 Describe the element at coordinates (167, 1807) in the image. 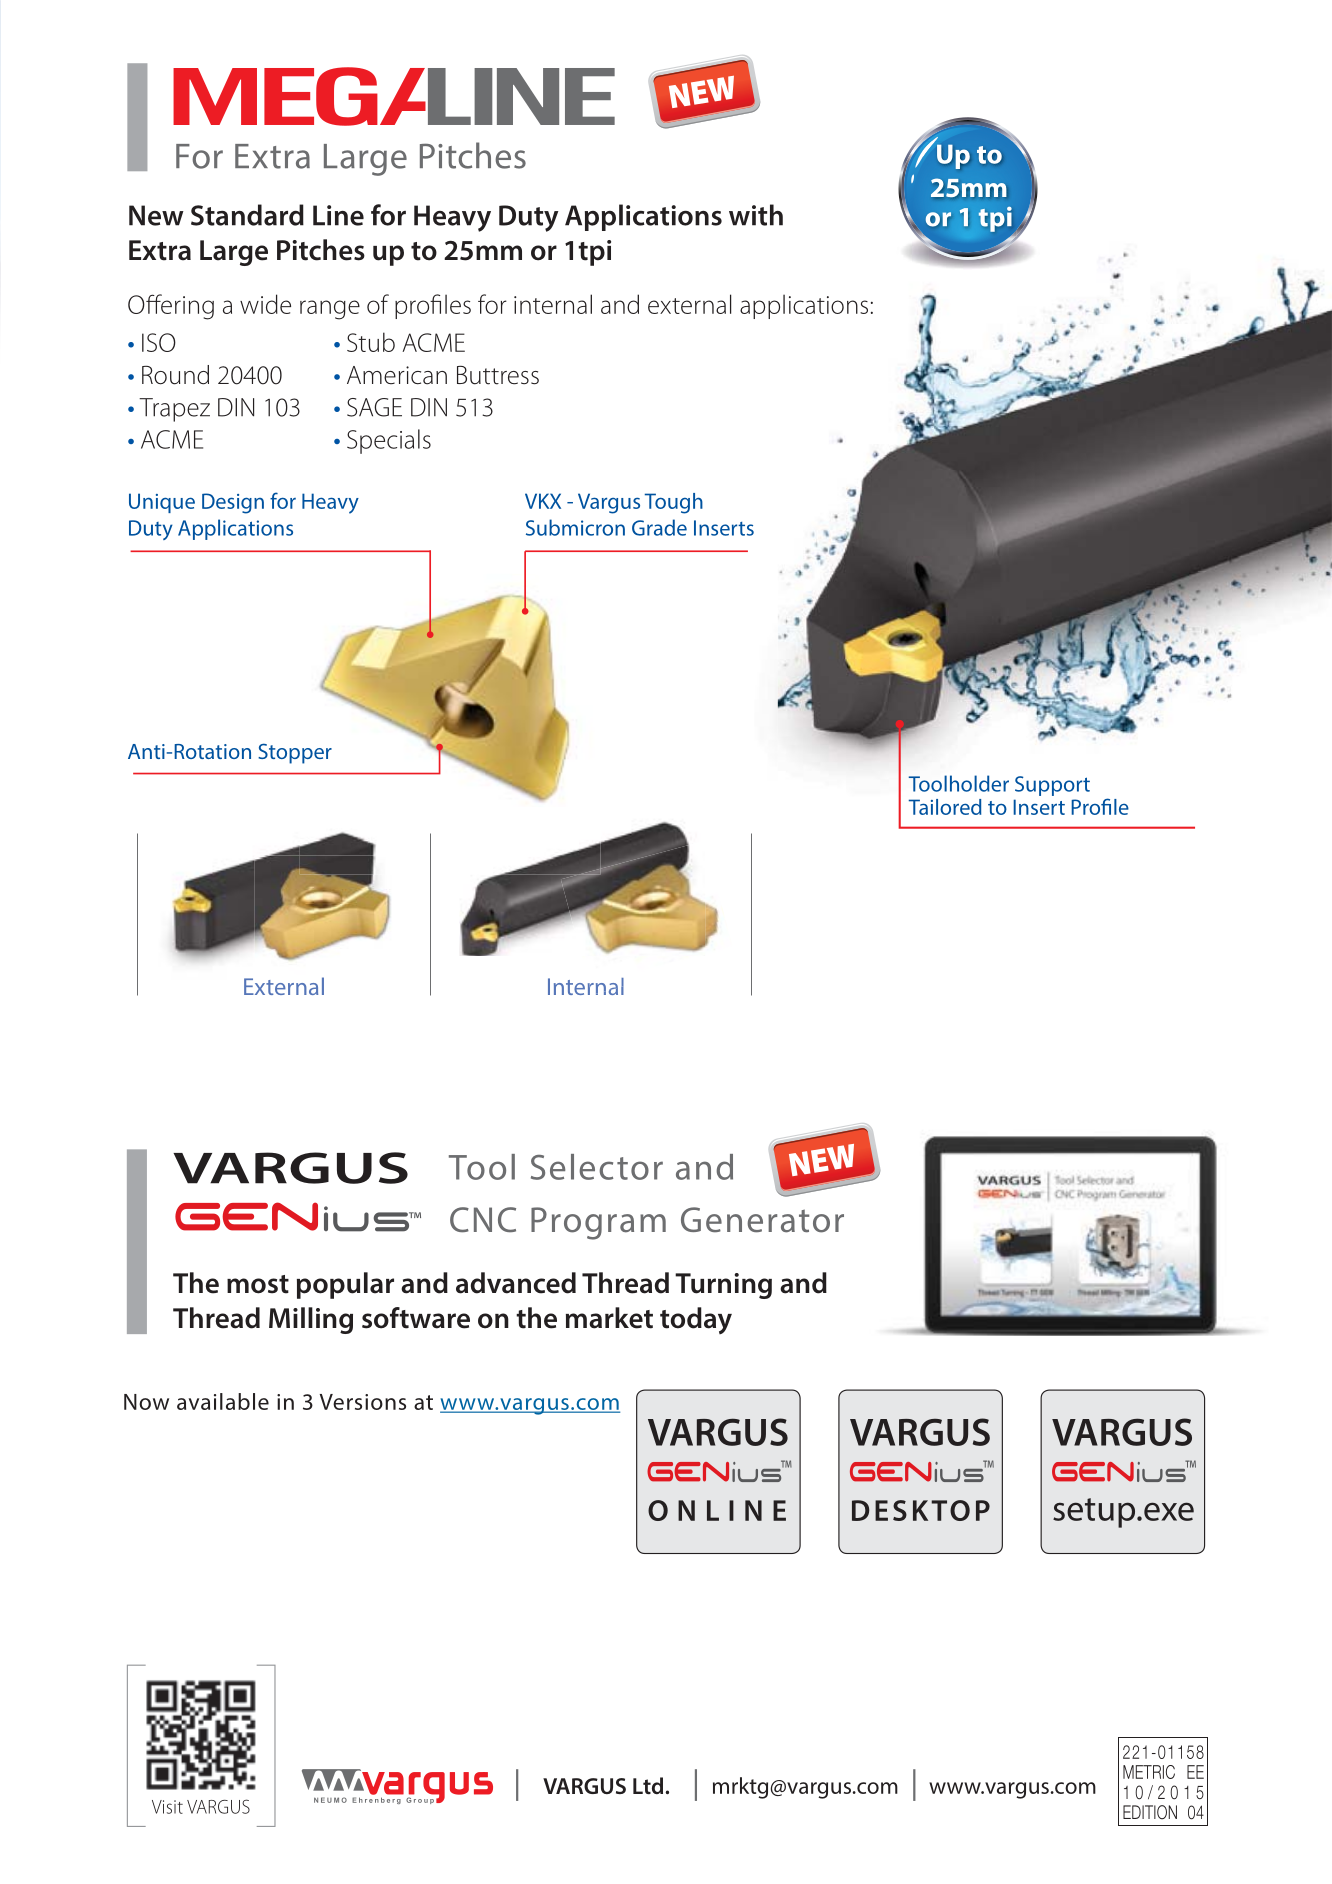

I see `Visit` at that location.
